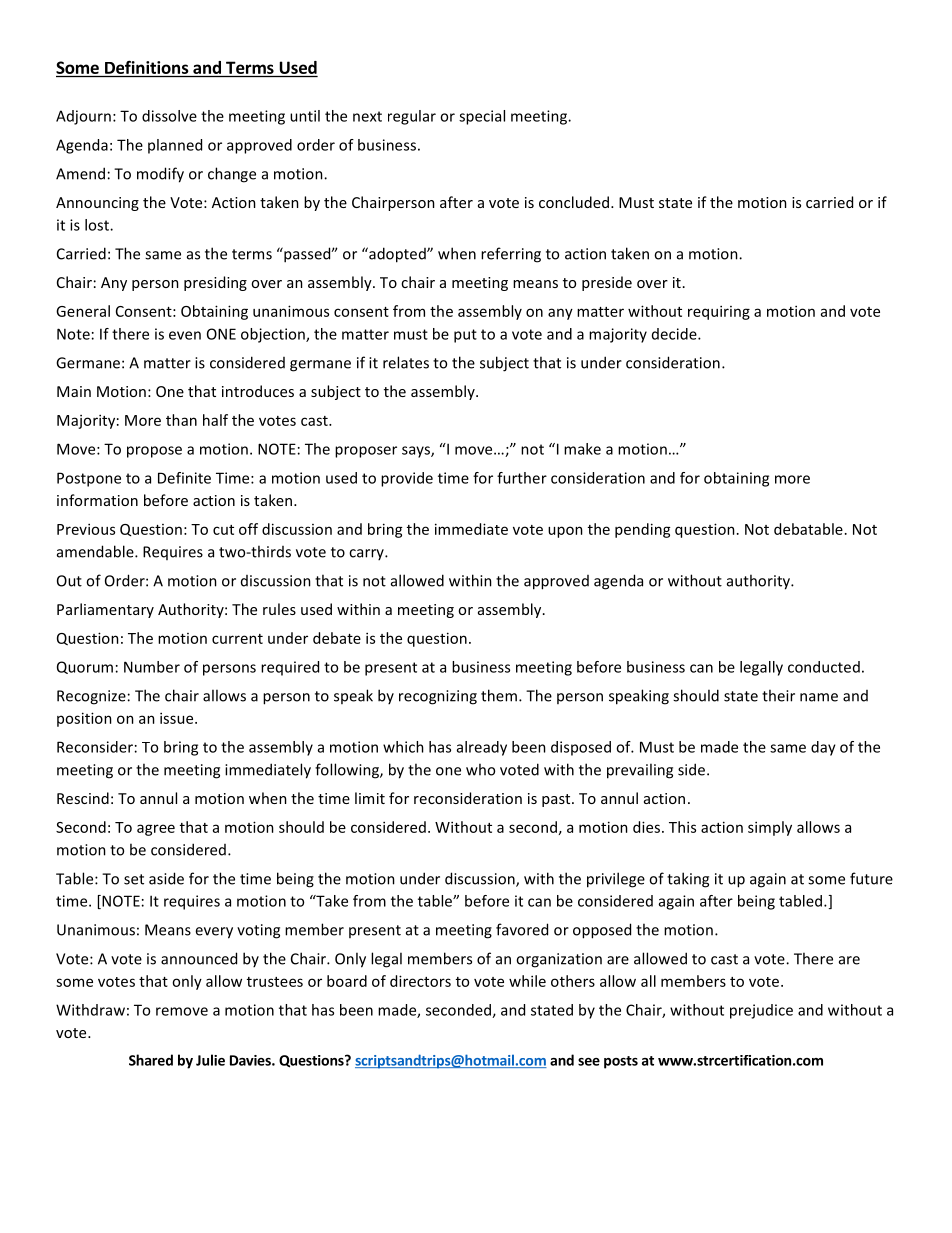 This document has height=1233, width=952. Describe the element at coordinates (181, 420) in the document. I see `than` at that location.
